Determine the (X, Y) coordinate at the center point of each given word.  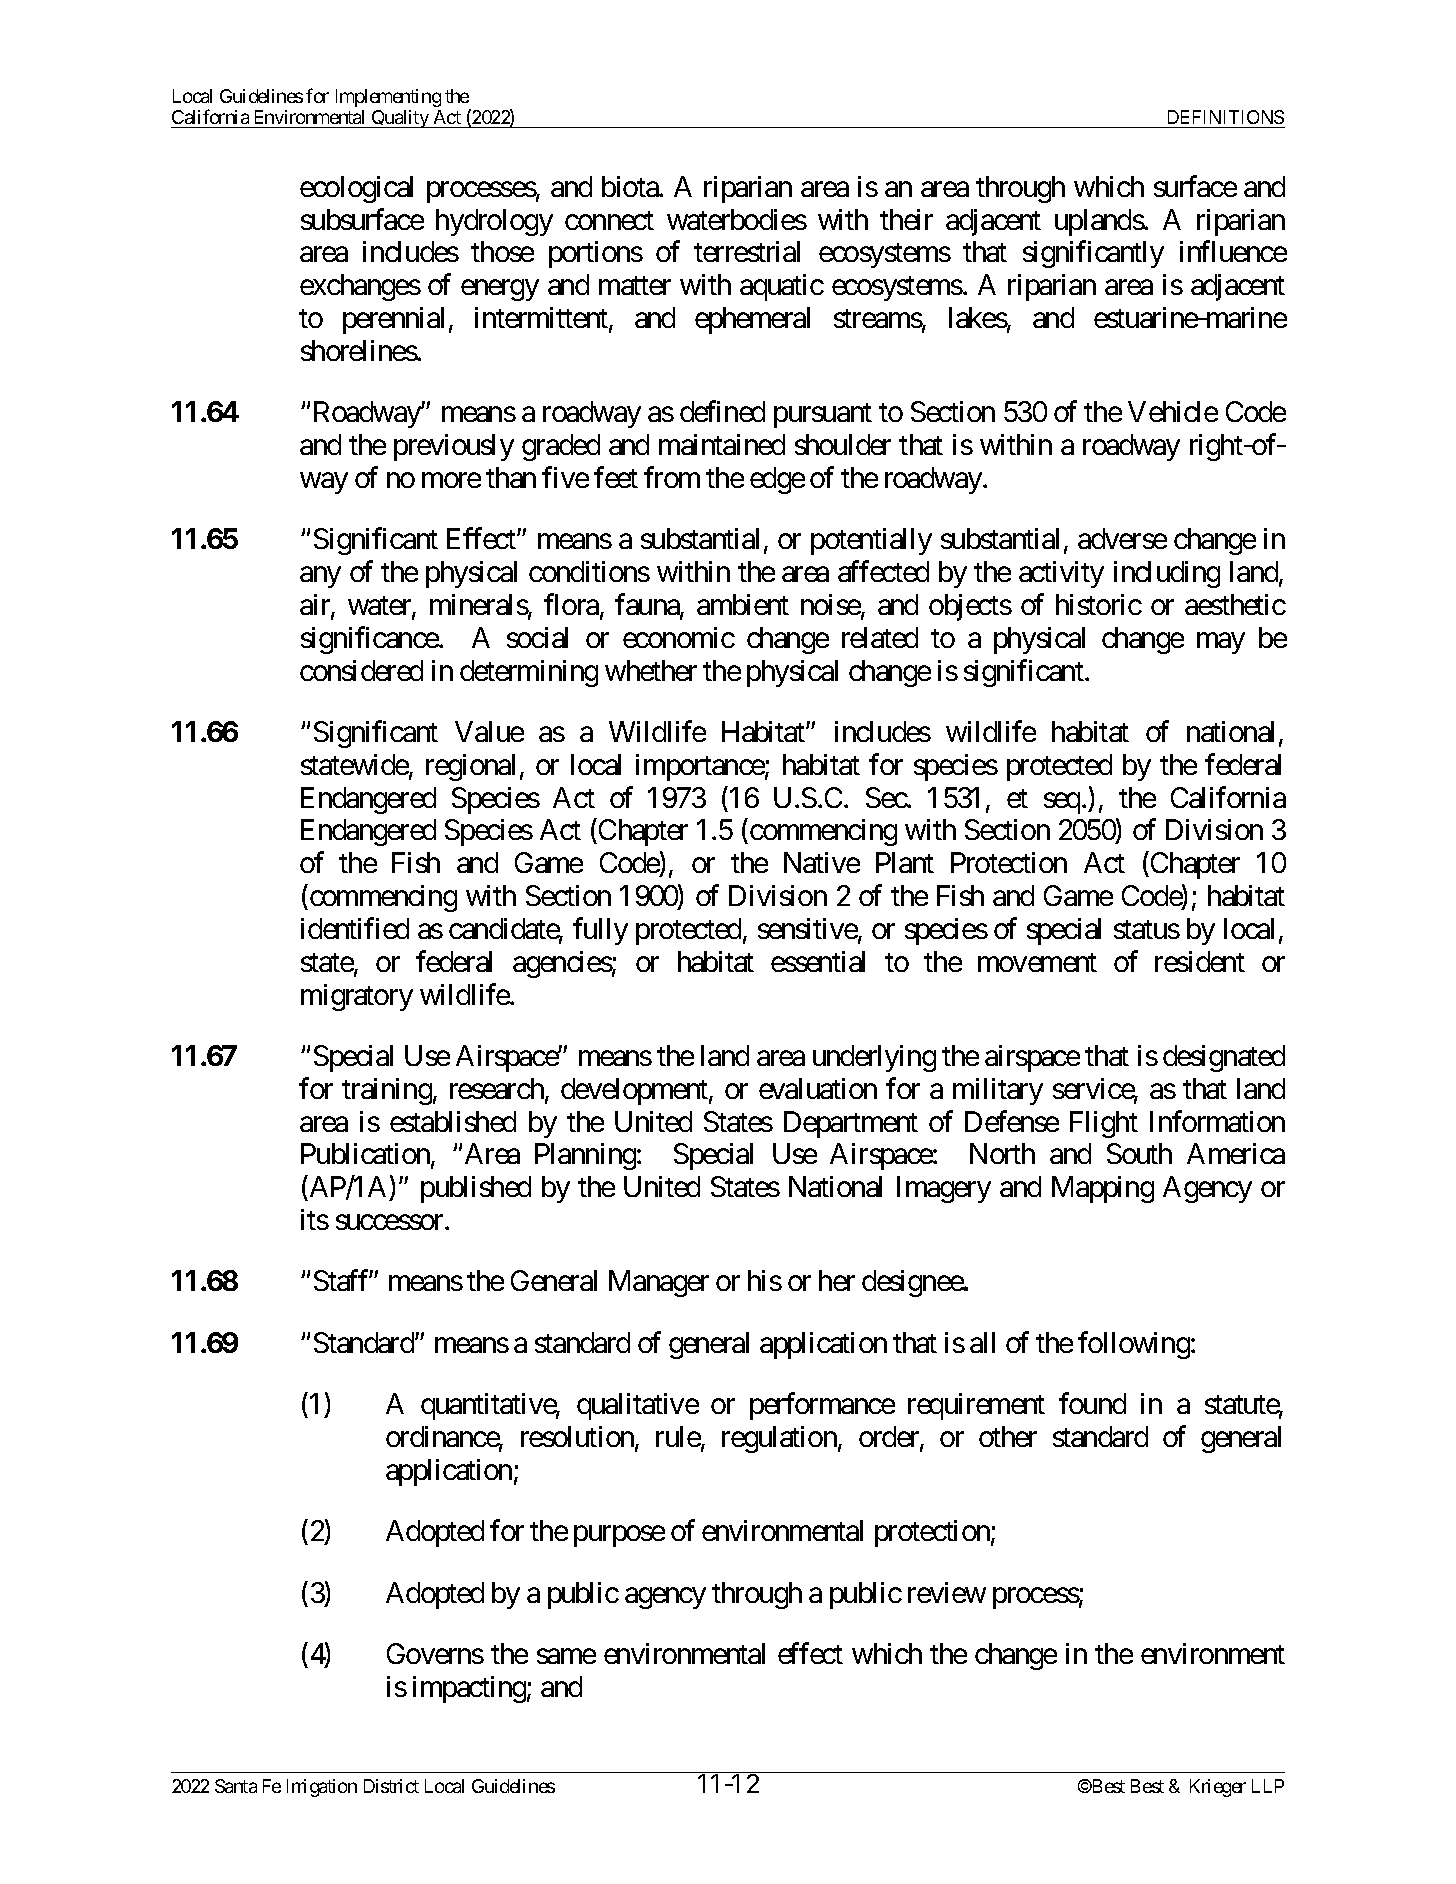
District (391, 1786)
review (947, 1592)
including (1167, 574)
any (320, 577)
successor (391, 1222)
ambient (743, 604)
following (1134, 1345)
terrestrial (747, 251)
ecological (356, 189)
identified (355, 928)
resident (1200, 961)
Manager (659, 1284)
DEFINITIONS (1226, 117)
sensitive (808, 930)
